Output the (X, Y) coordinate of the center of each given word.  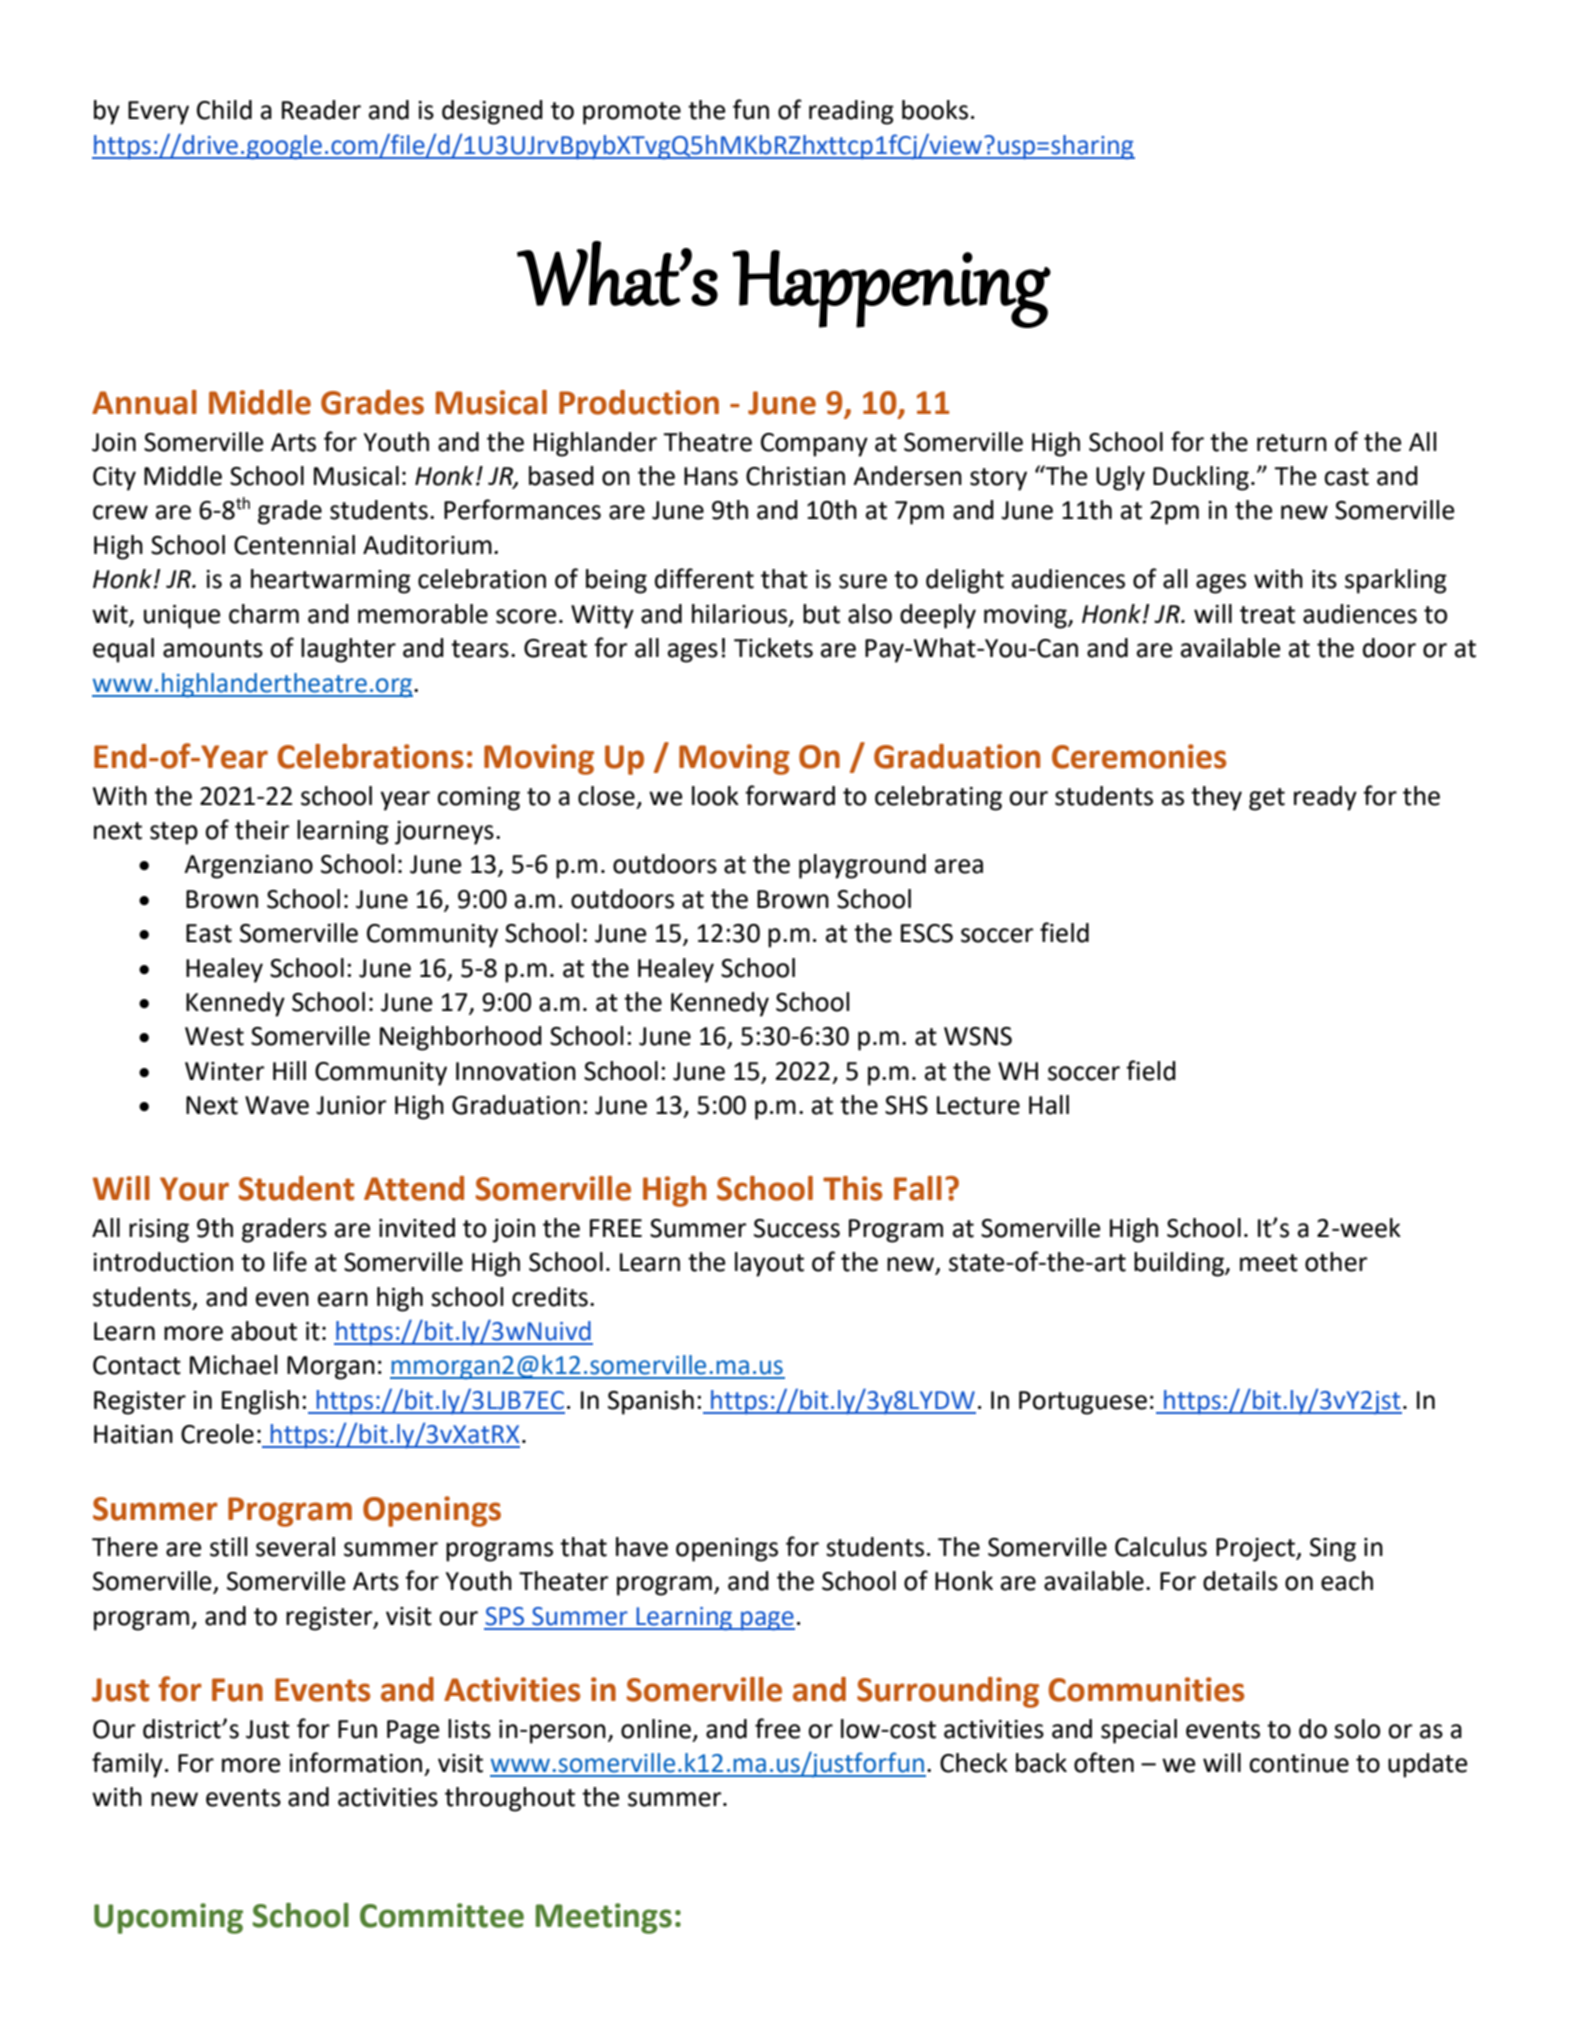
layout (769, 1264)
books (935, 110)
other (1336, 1262)
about (264, 1331)
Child (224, 110)
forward (790, 795)
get (1267, 799)
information (355, 1762)
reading (851, 112)
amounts (213, 649)
